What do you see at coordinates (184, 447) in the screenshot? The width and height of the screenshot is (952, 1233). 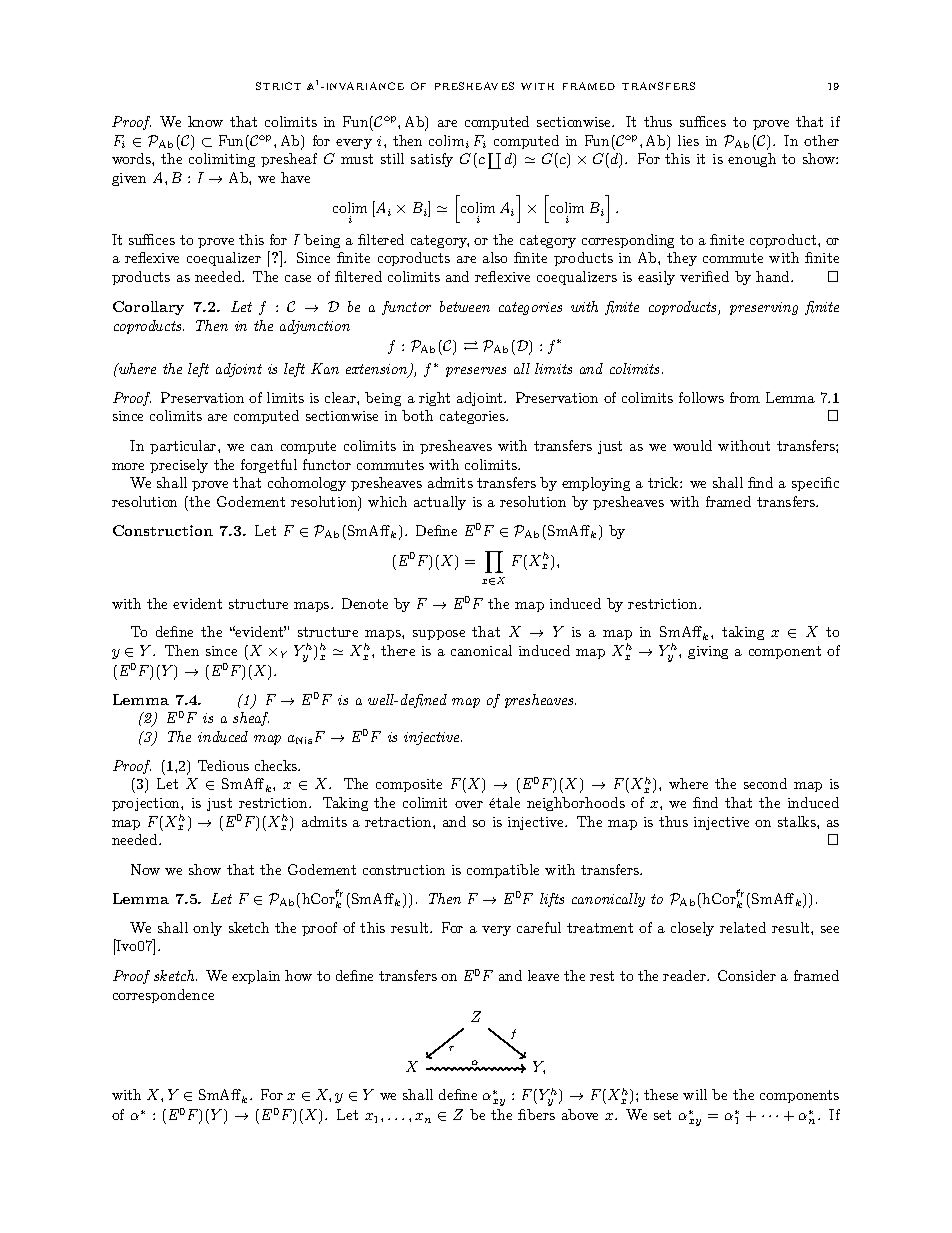 I see `particular` at bounding box center [184, 447].
